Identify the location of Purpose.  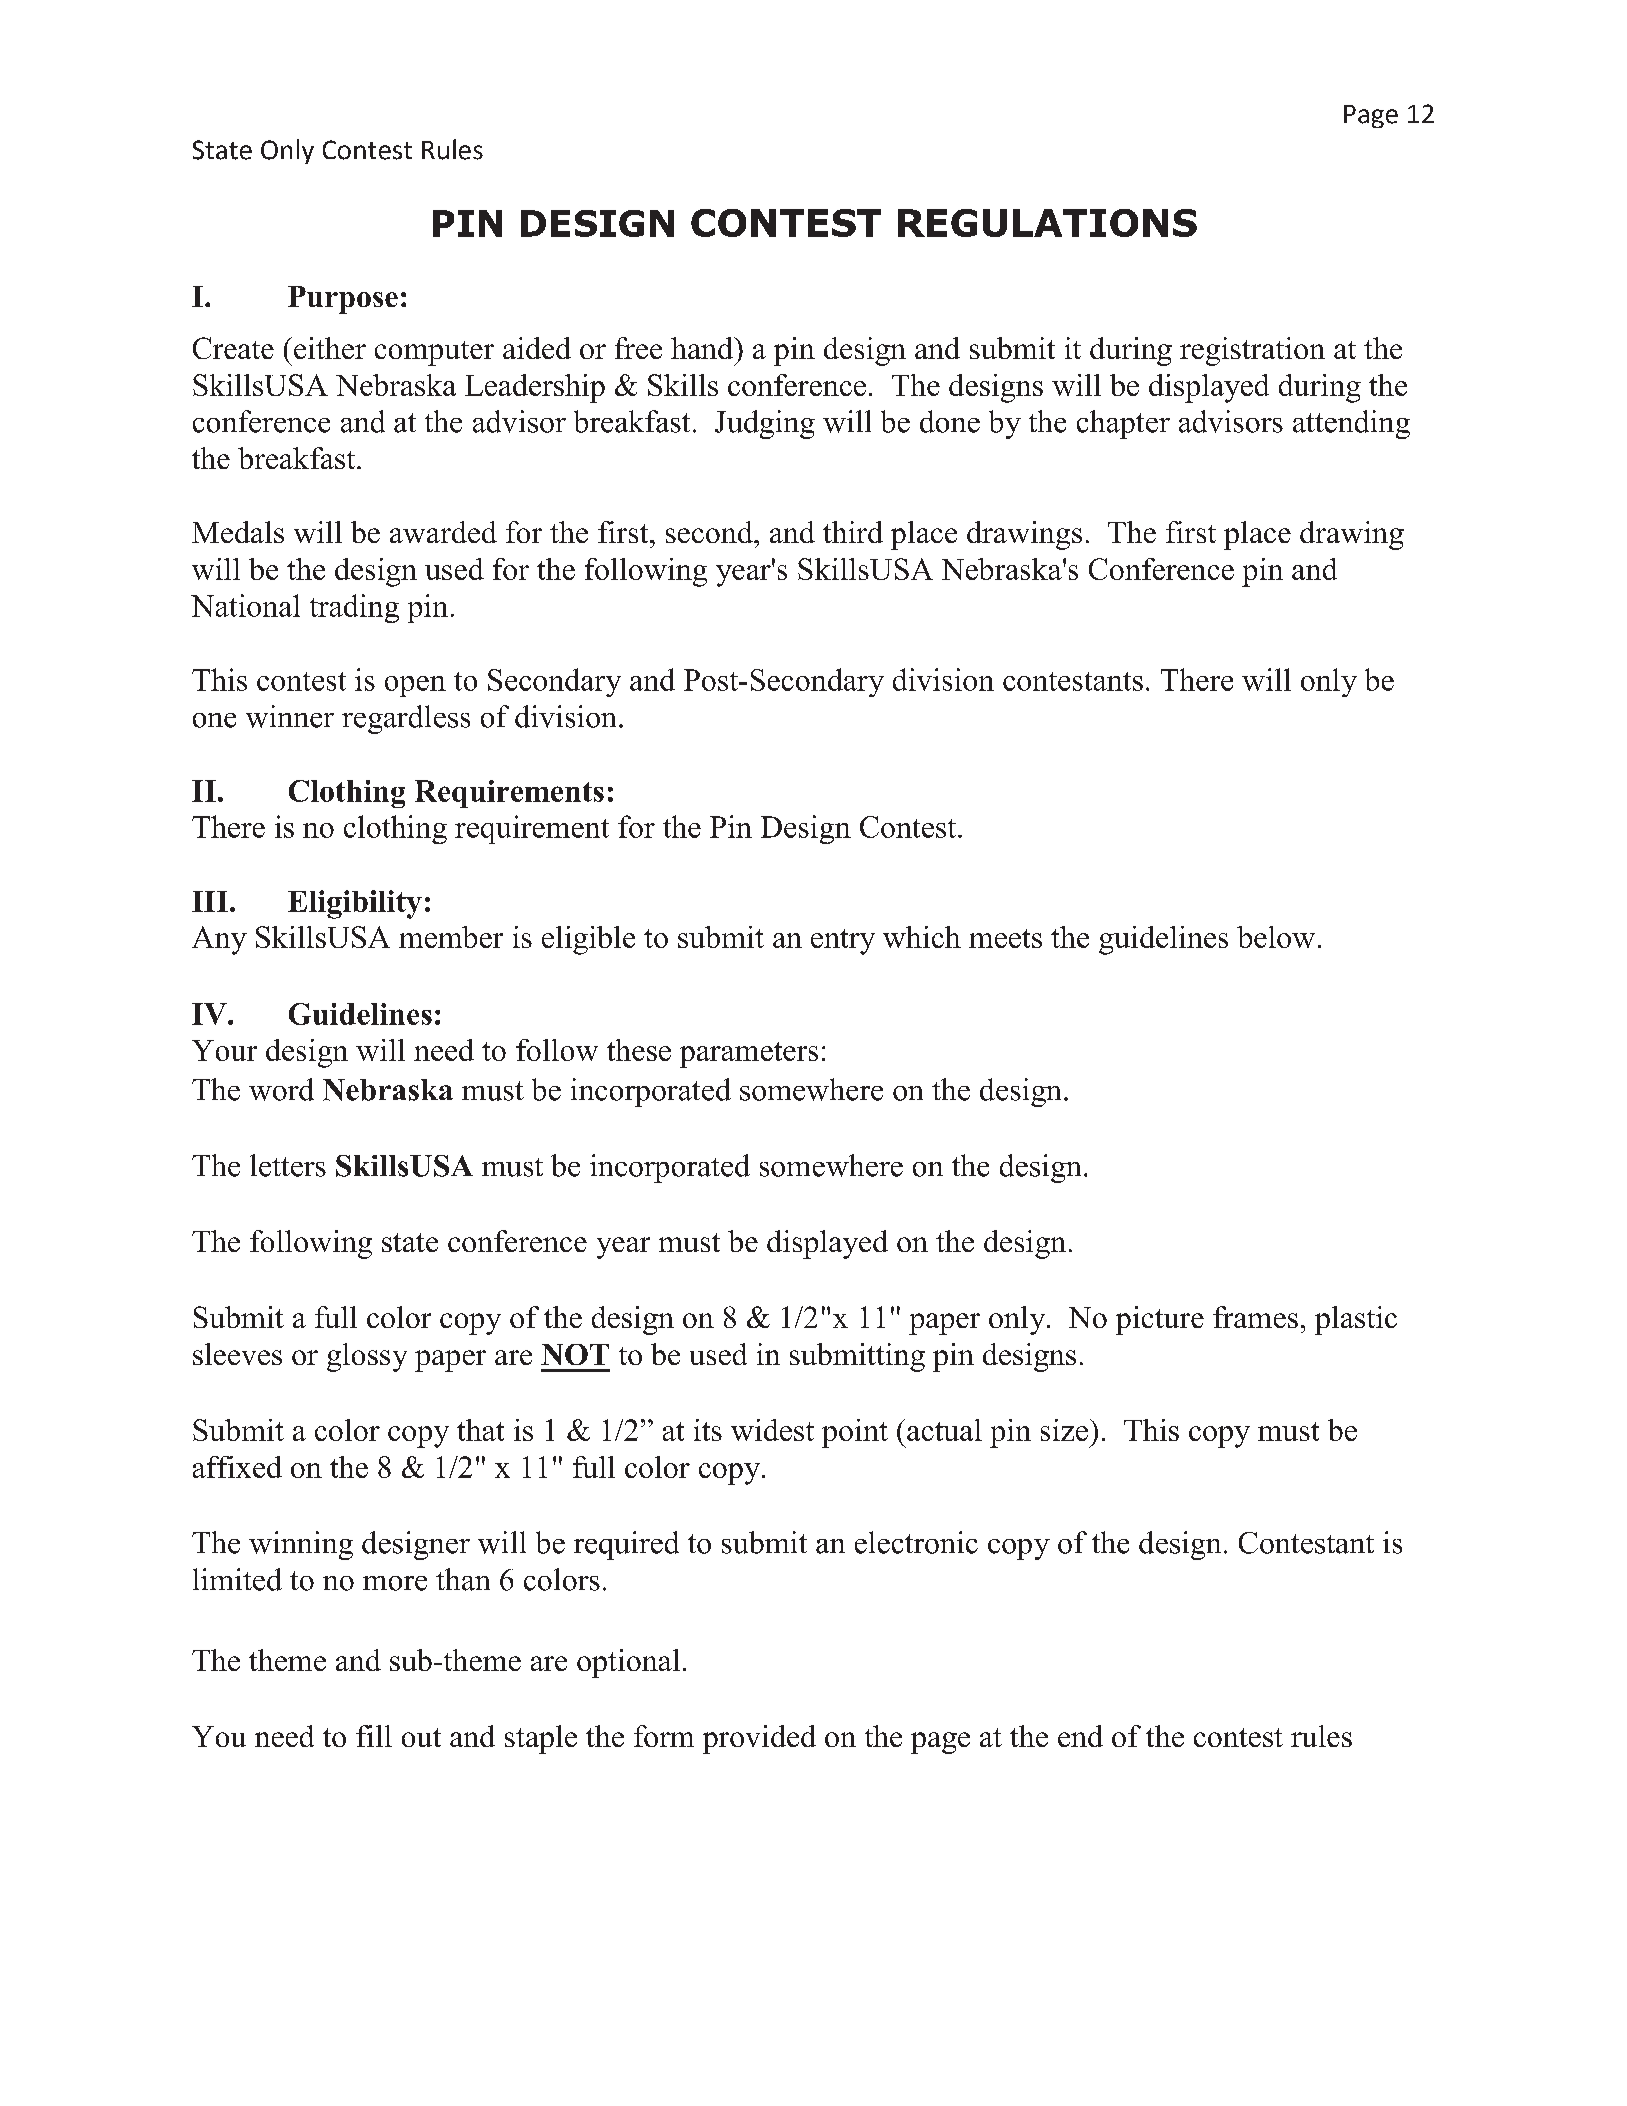
(343, 300).
